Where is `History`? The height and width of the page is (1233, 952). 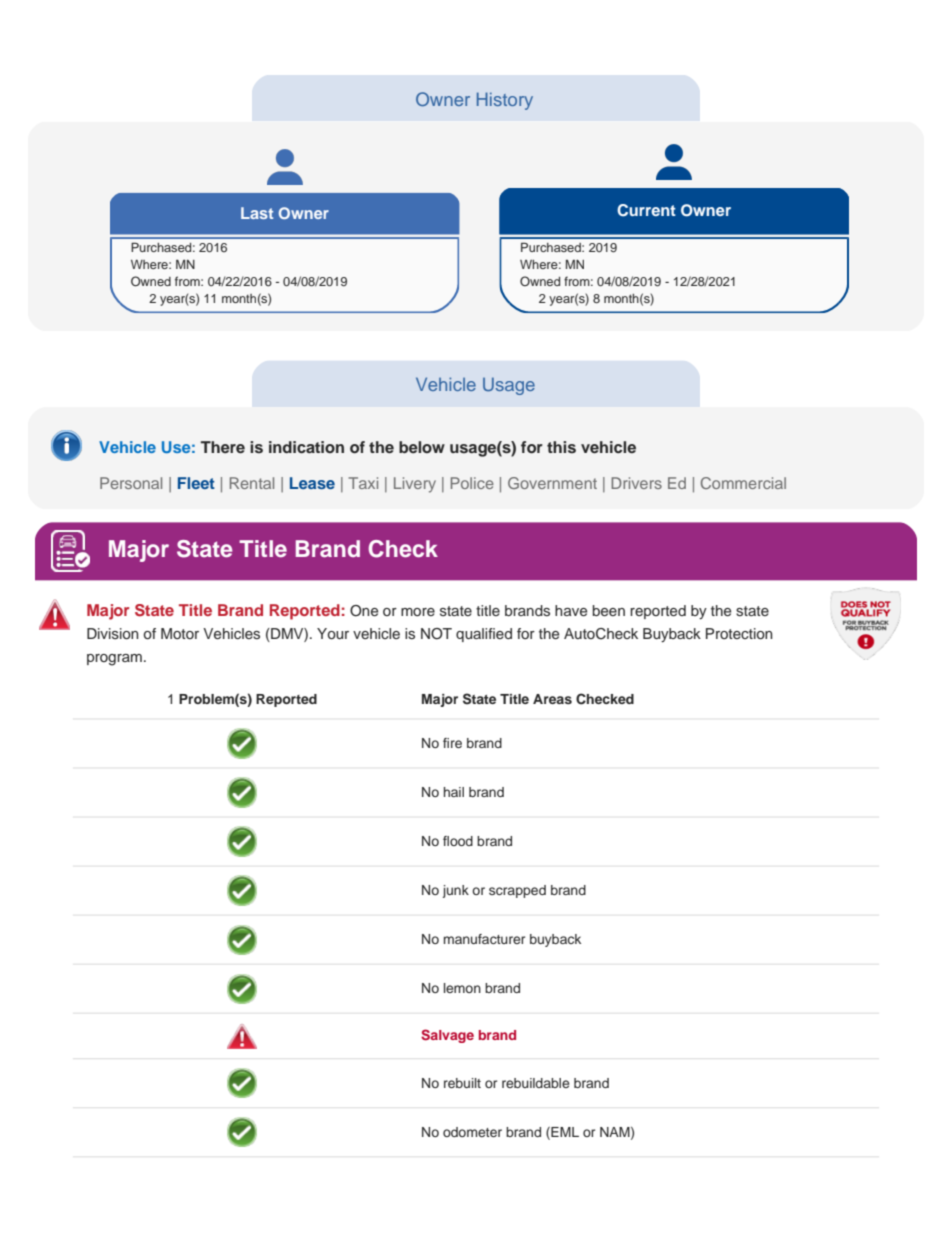 History is located at coordinates (505, 101).
